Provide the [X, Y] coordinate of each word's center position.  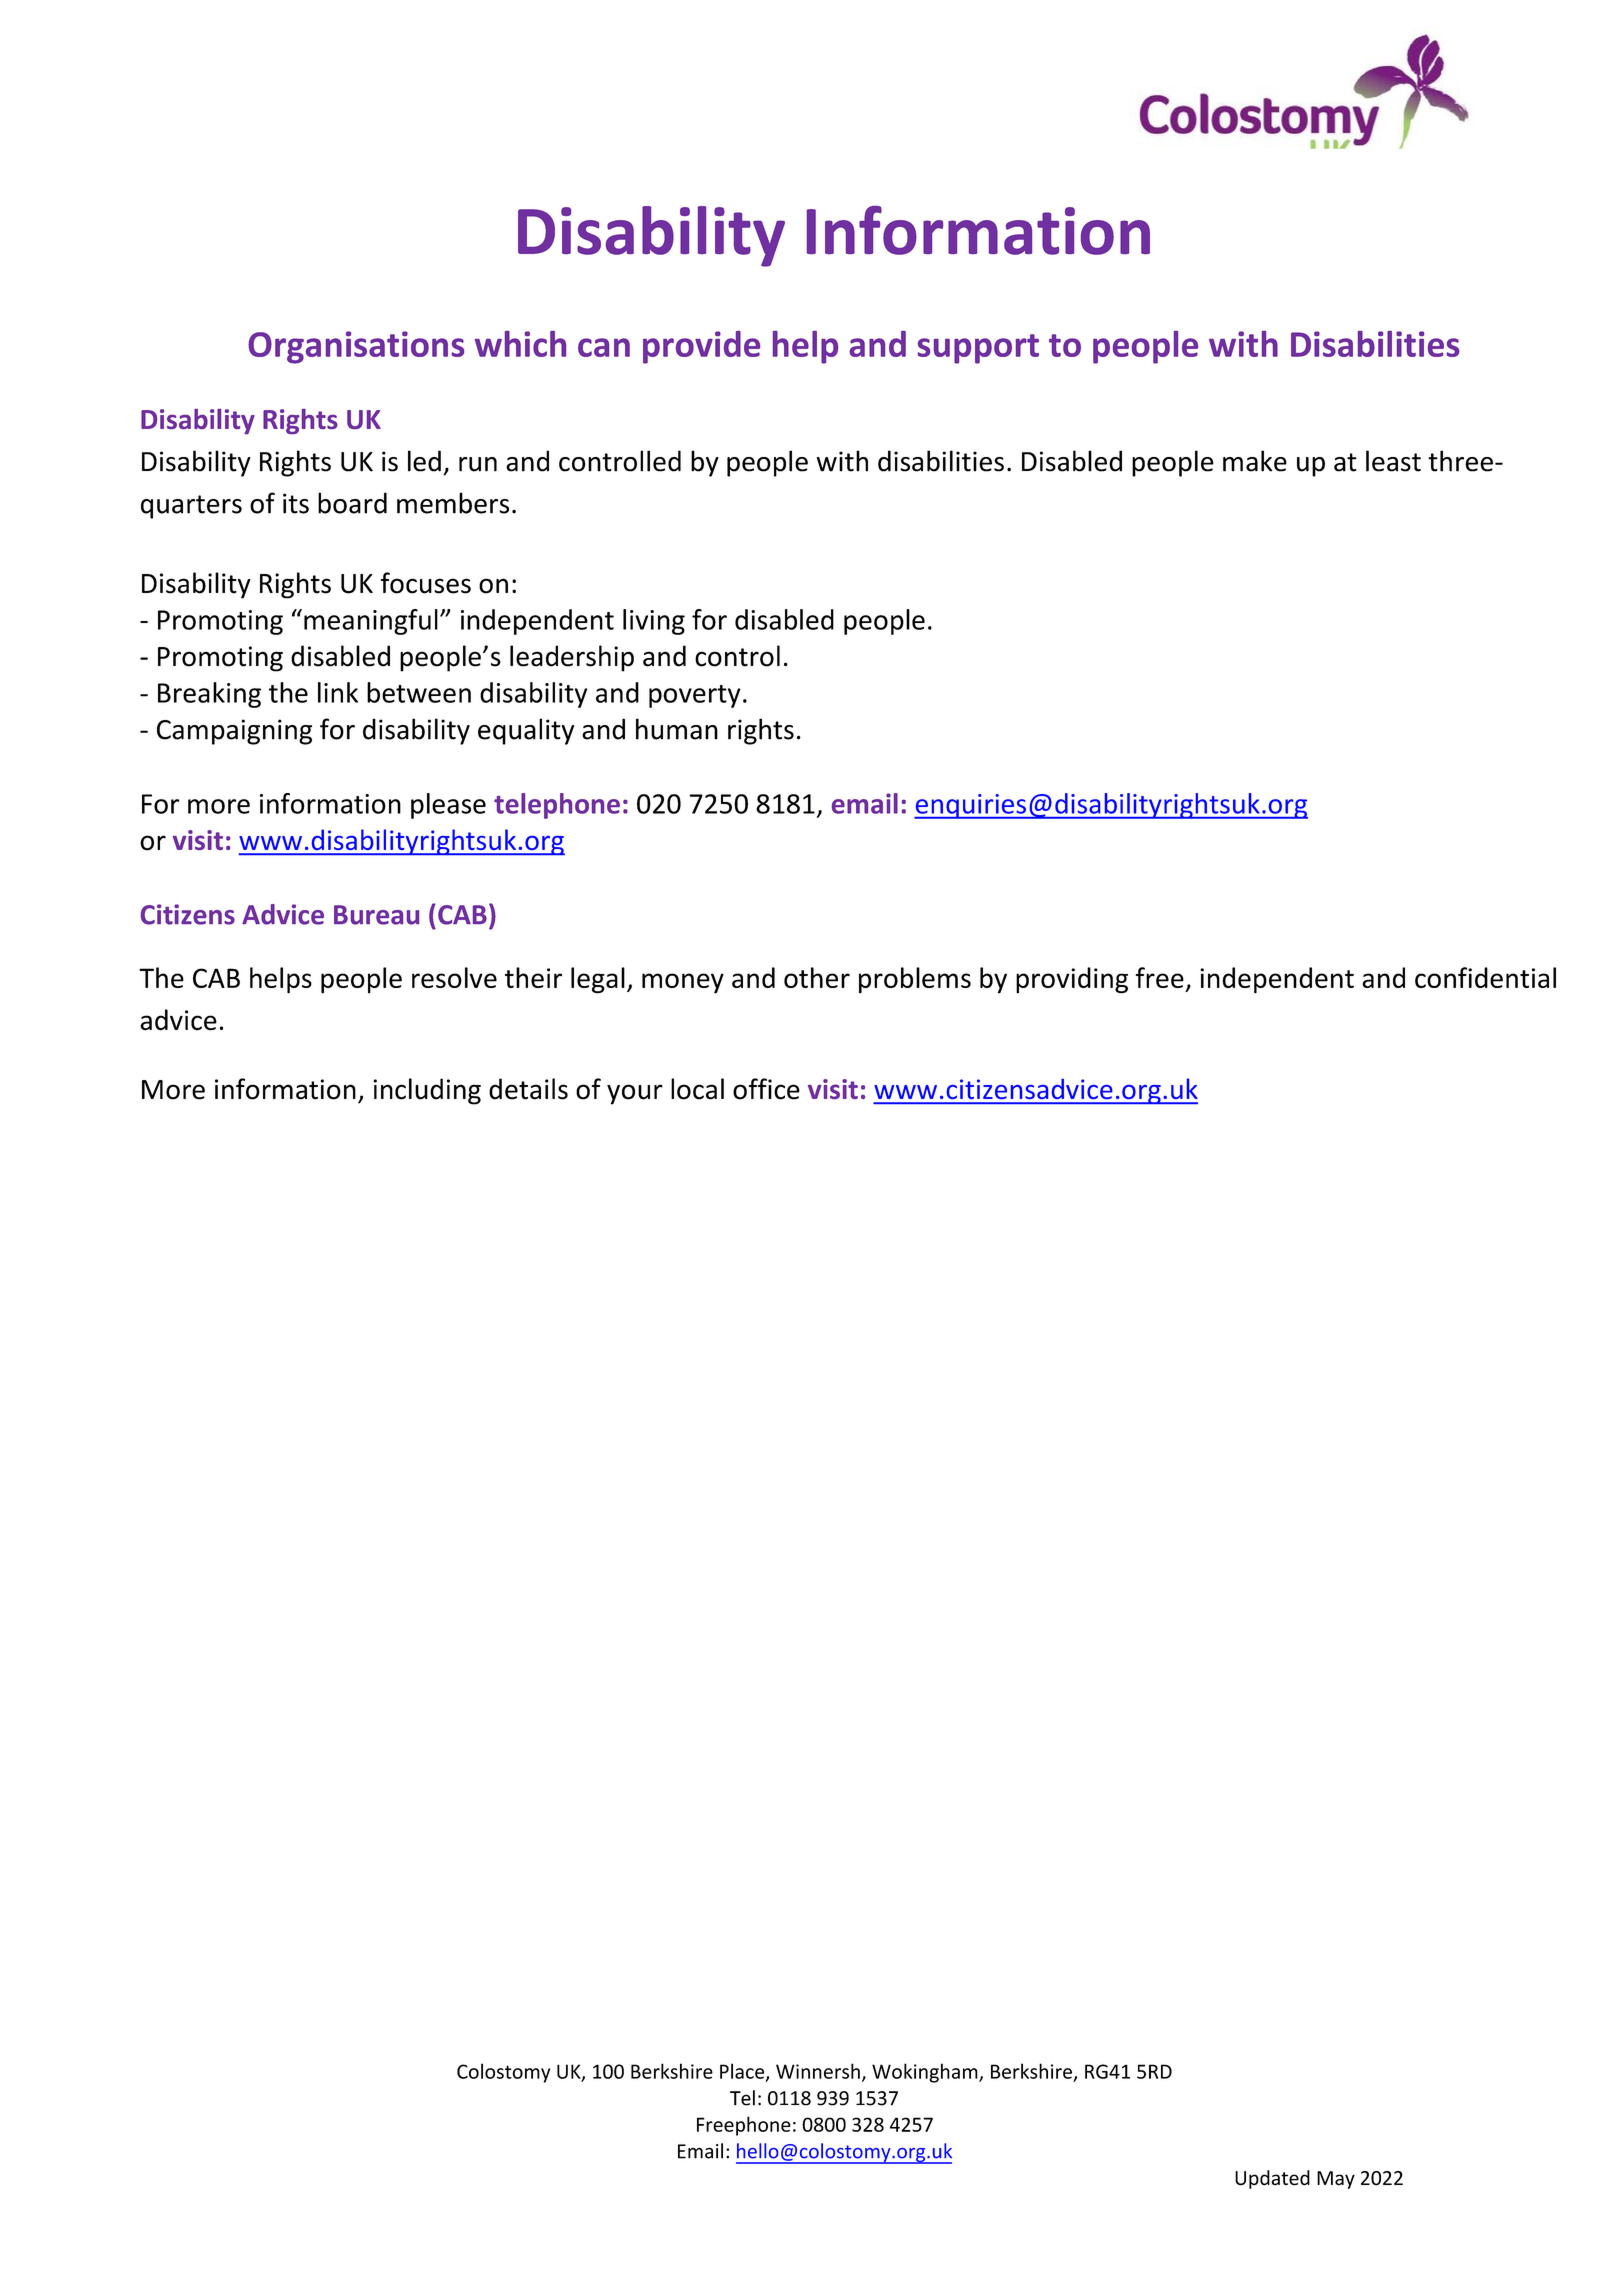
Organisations [356, 347]
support [978, 349]
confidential [1485, 977]
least [1393, 461]
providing [1072, 980]
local [697, 1089]
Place [743, 2072]
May [1336, 2180]
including [427, 1091]
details [528, 1089]
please [448, 806]
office [766, 1089]
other [817, 977]
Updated [1272, 2179]
